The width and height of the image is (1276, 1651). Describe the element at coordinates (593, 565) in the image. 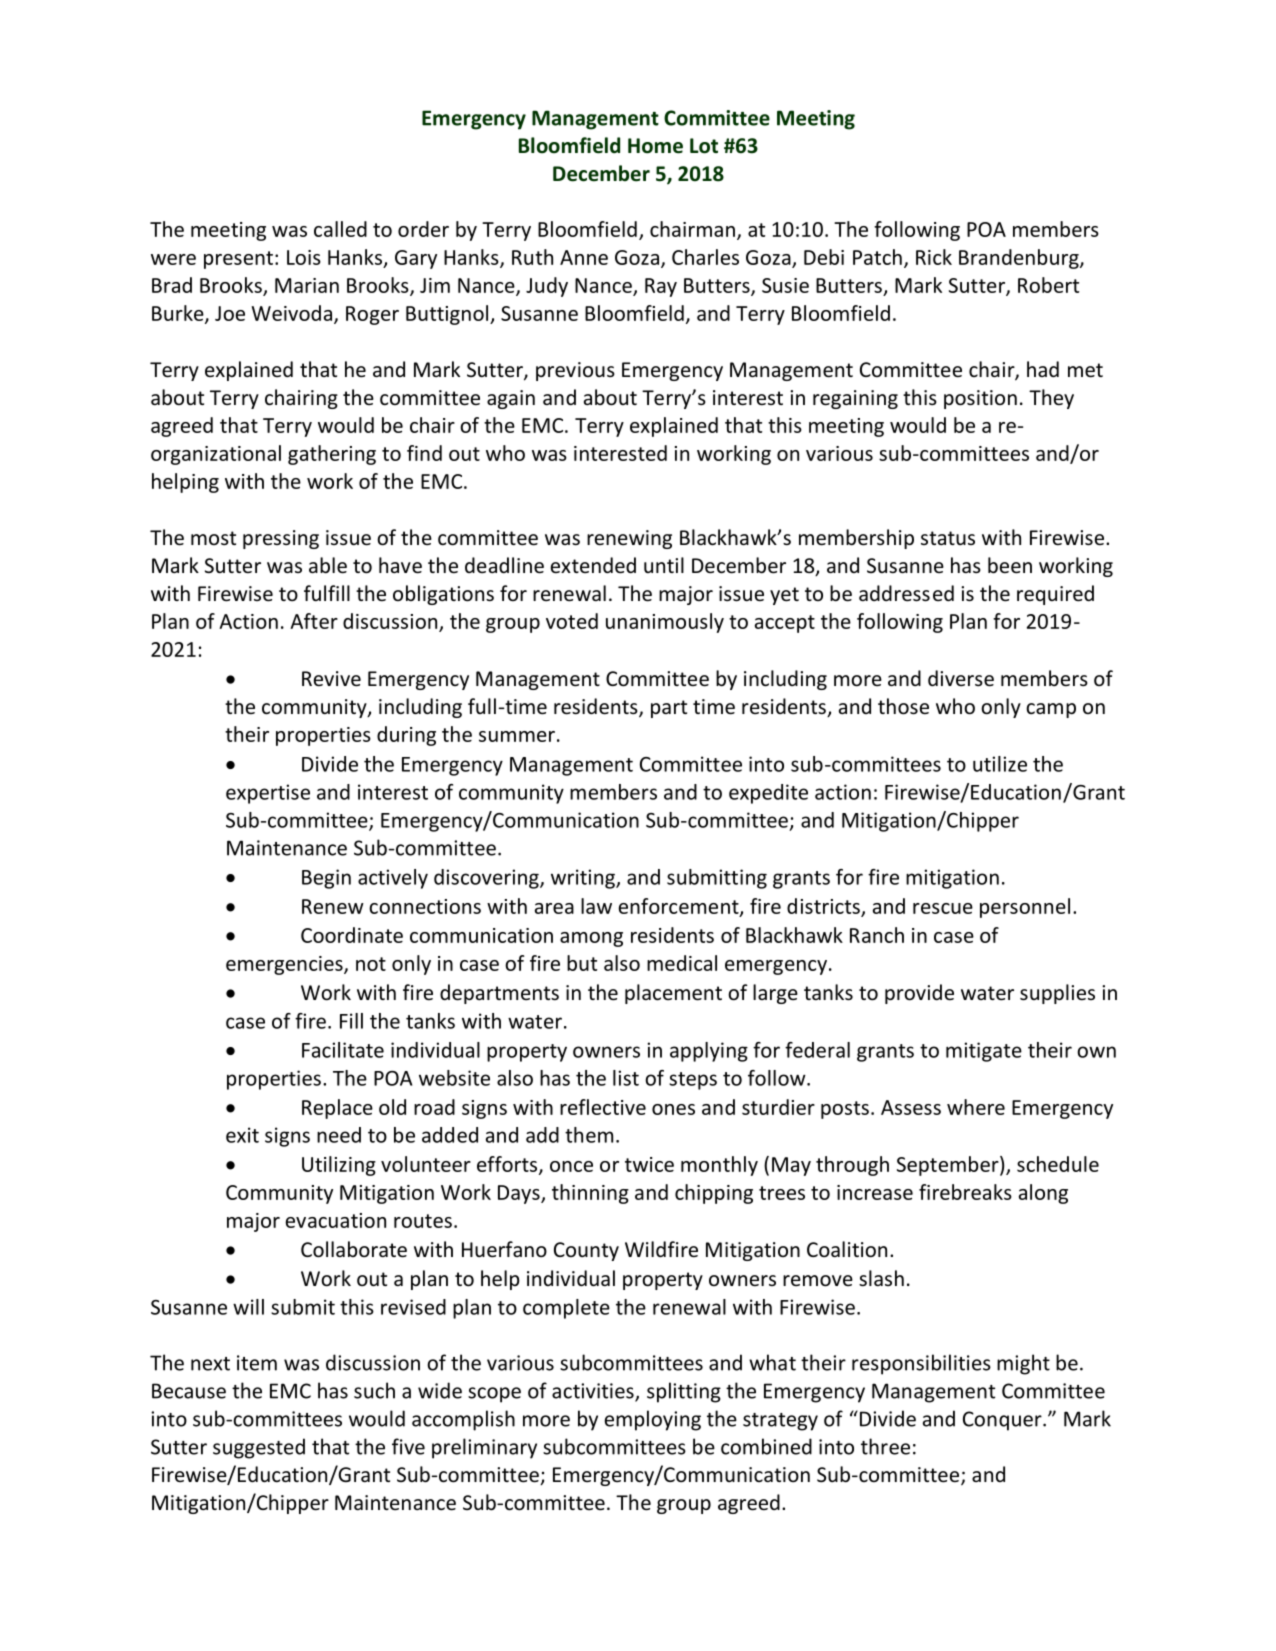

I see `extended` at that location.
